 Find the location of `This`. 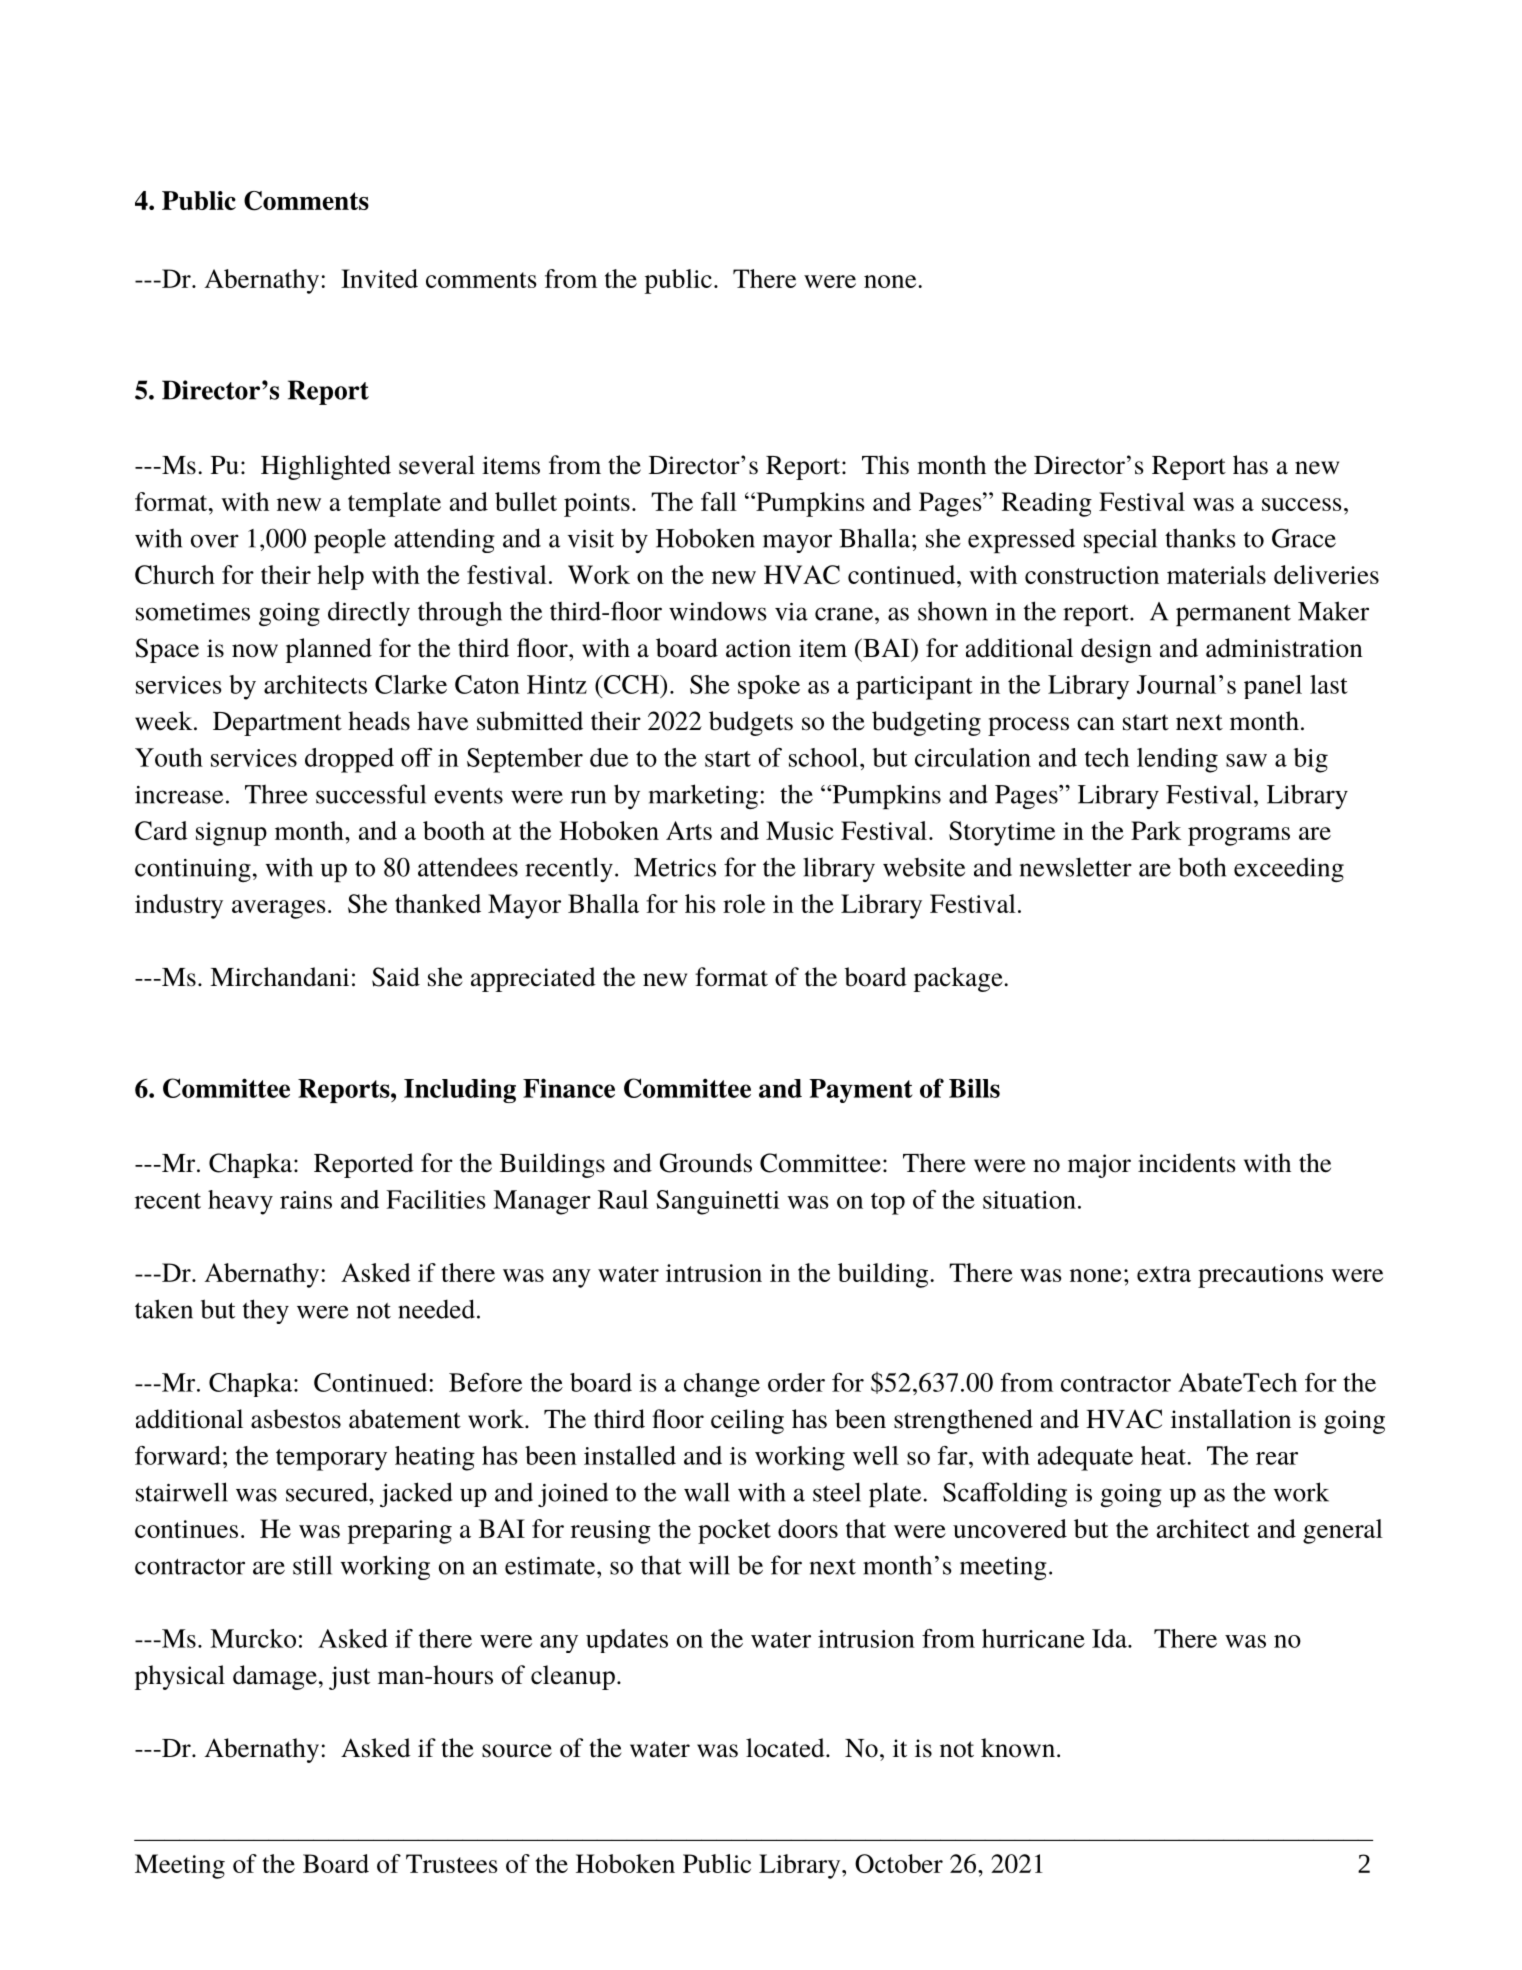

This is located at coordinates (885, 465).
